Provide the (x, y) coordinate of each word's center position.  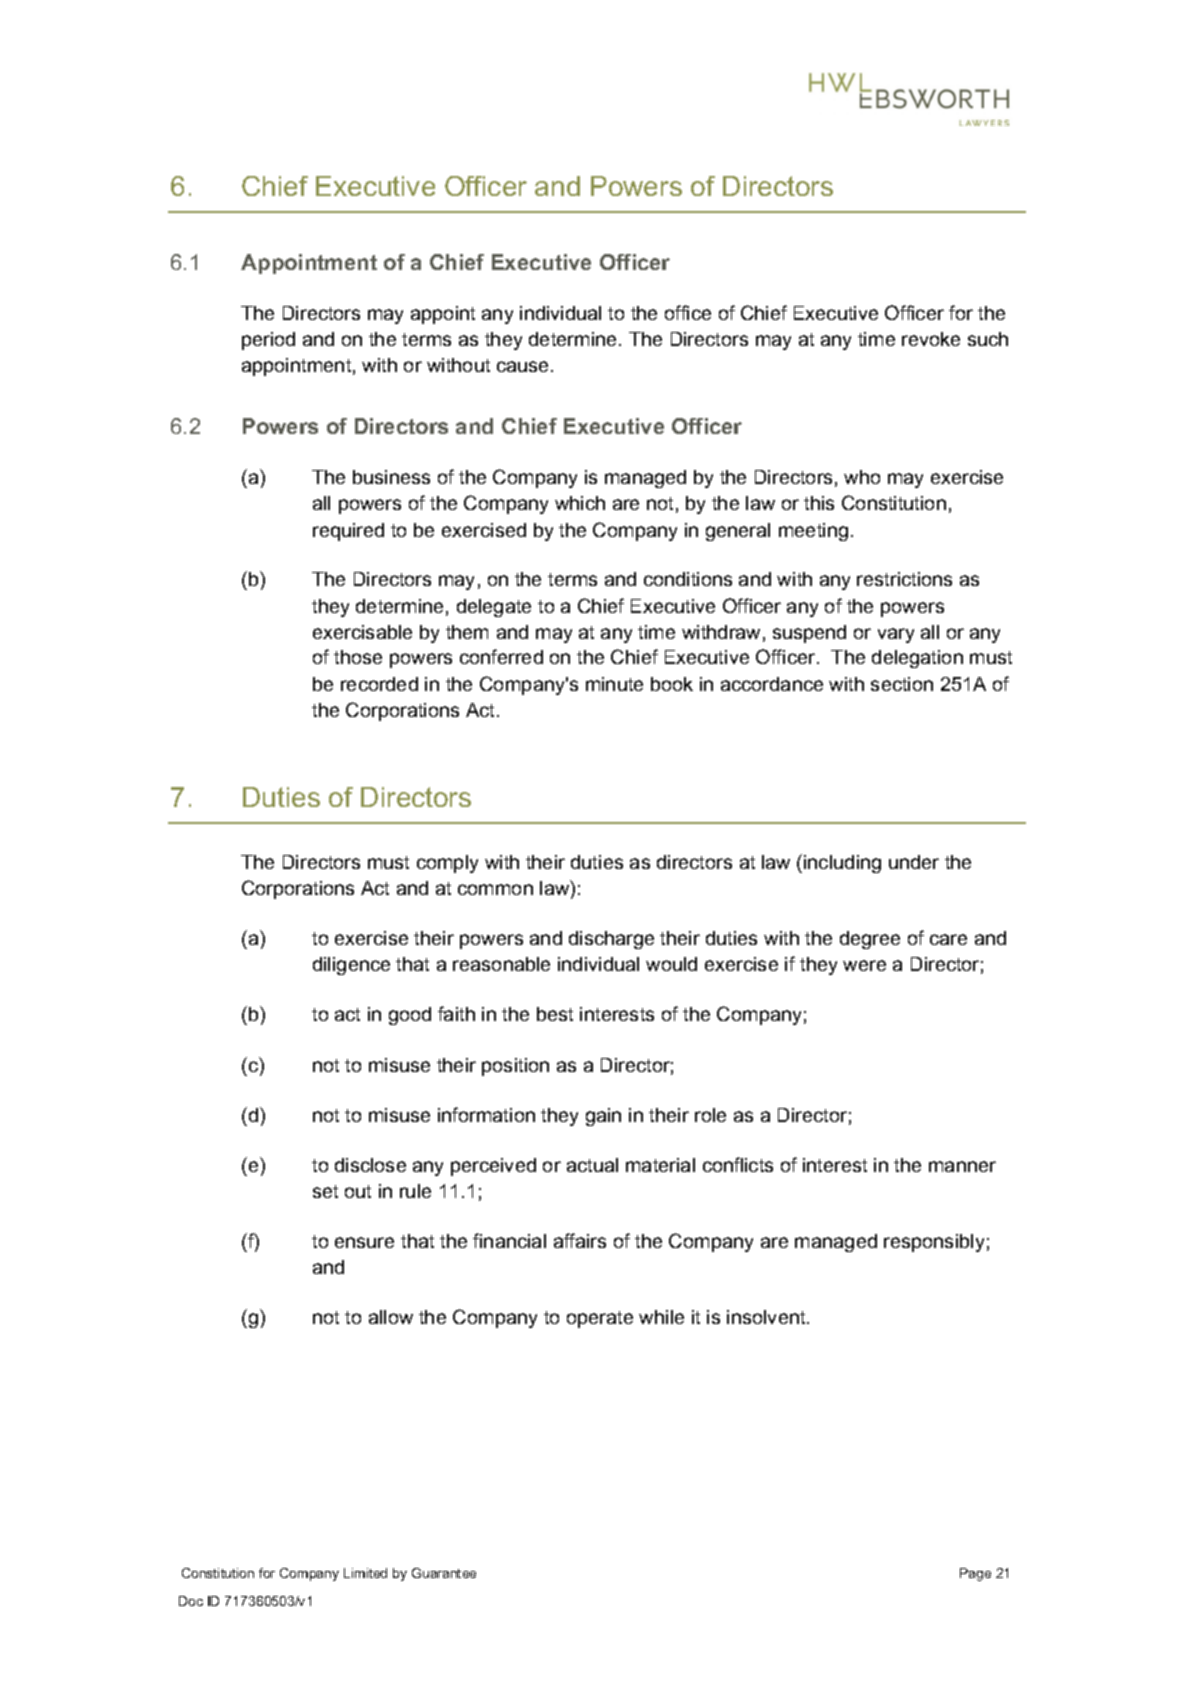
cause (524, 366)
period (268, 341)
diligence (351, 966)
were (864, 965)
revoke (931, 339)
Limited (365, 1573)
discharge (611, 940)
